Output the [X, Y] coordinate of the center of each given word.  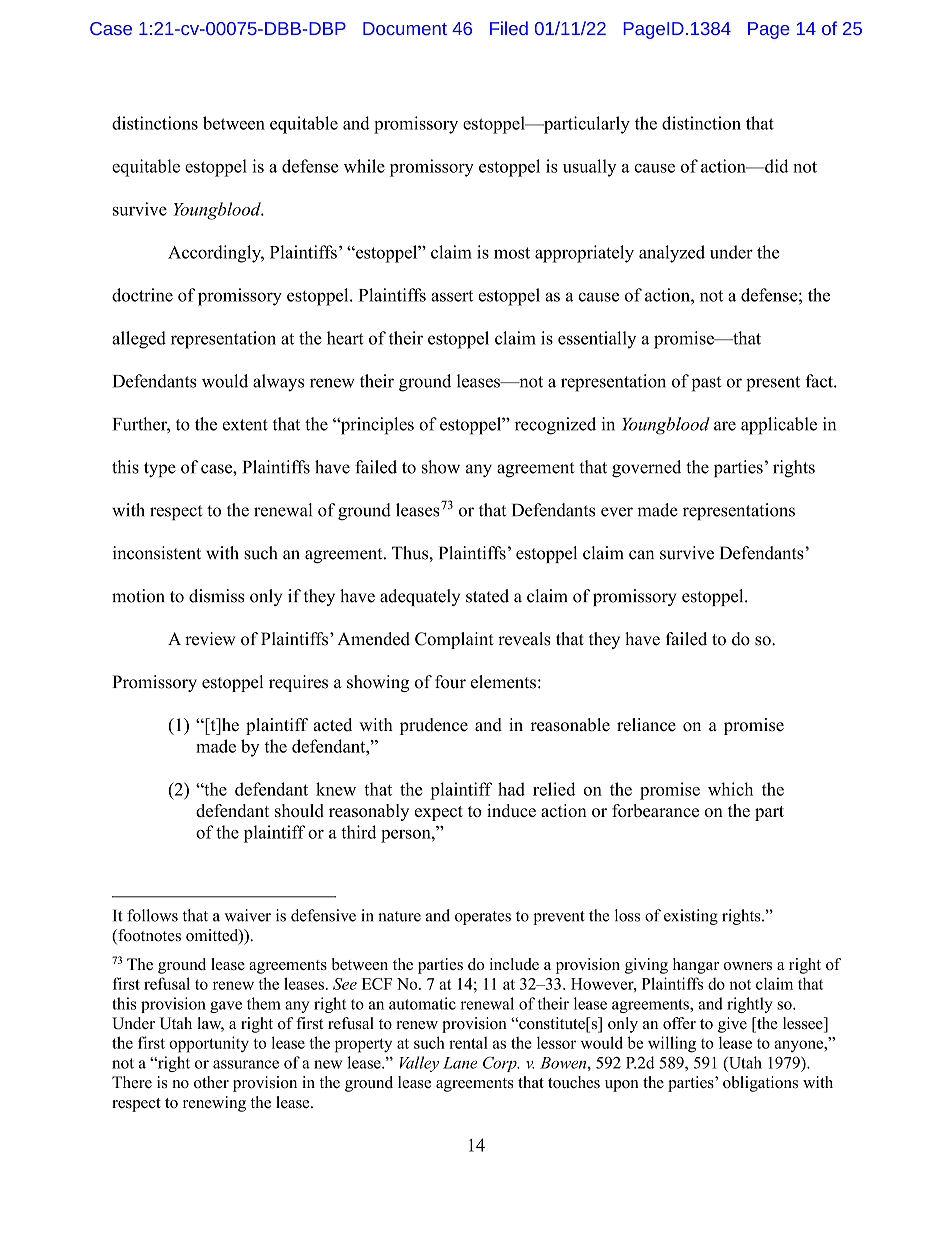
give [732, 1025]
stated [487, 596]
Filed [509, 28]
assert [452, 296]
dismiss [216, 596]
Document [405, 28]
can [641, 555]
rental [468, 1043]
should [299, 810]
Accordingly [216, 254]
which [730, 789]
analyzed [672, 254]
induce [511, 810]
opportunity [209, 1044]
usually [589, 168]
